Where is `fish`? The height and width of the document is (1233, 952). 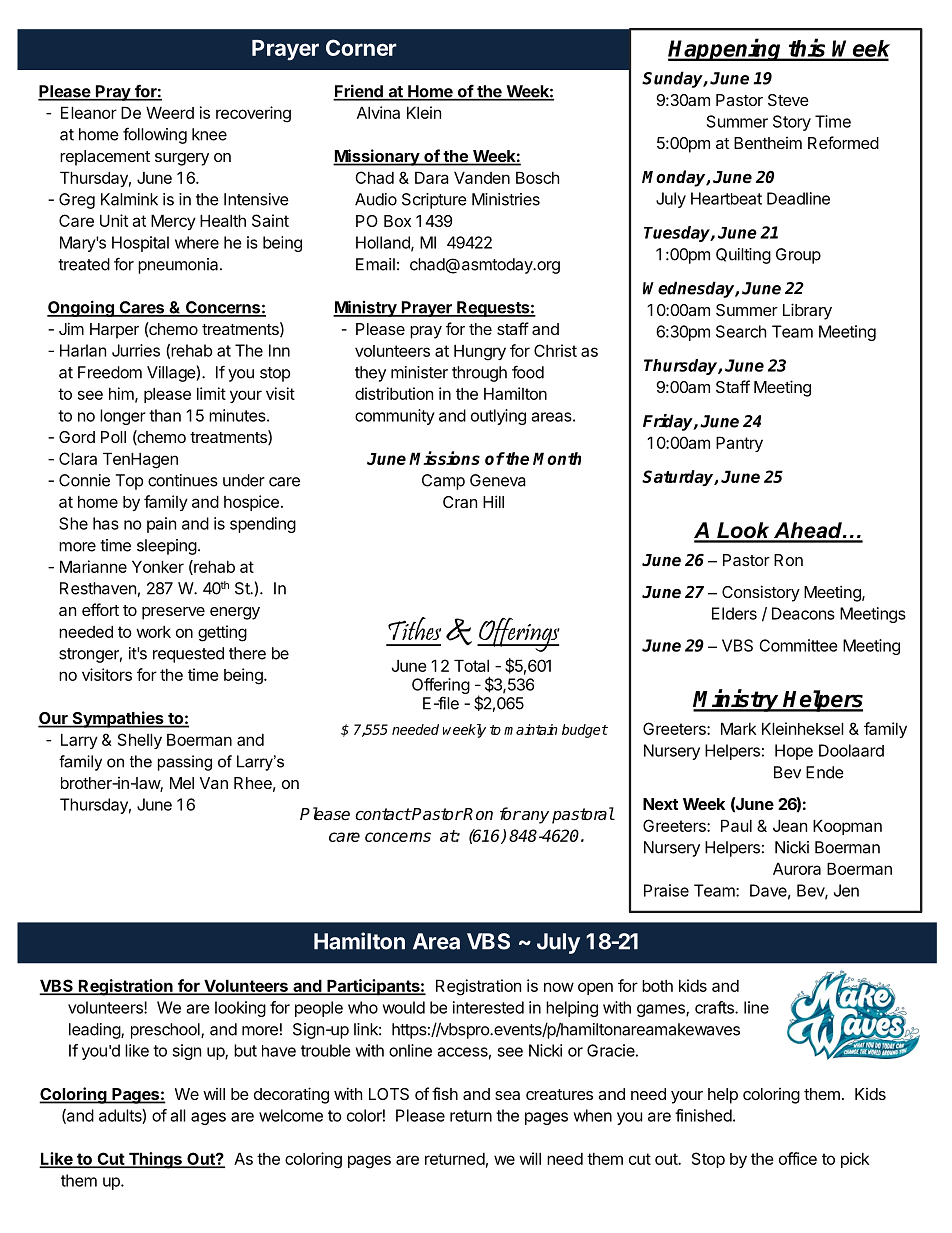
fish is located at coordinates (445, 1093).
